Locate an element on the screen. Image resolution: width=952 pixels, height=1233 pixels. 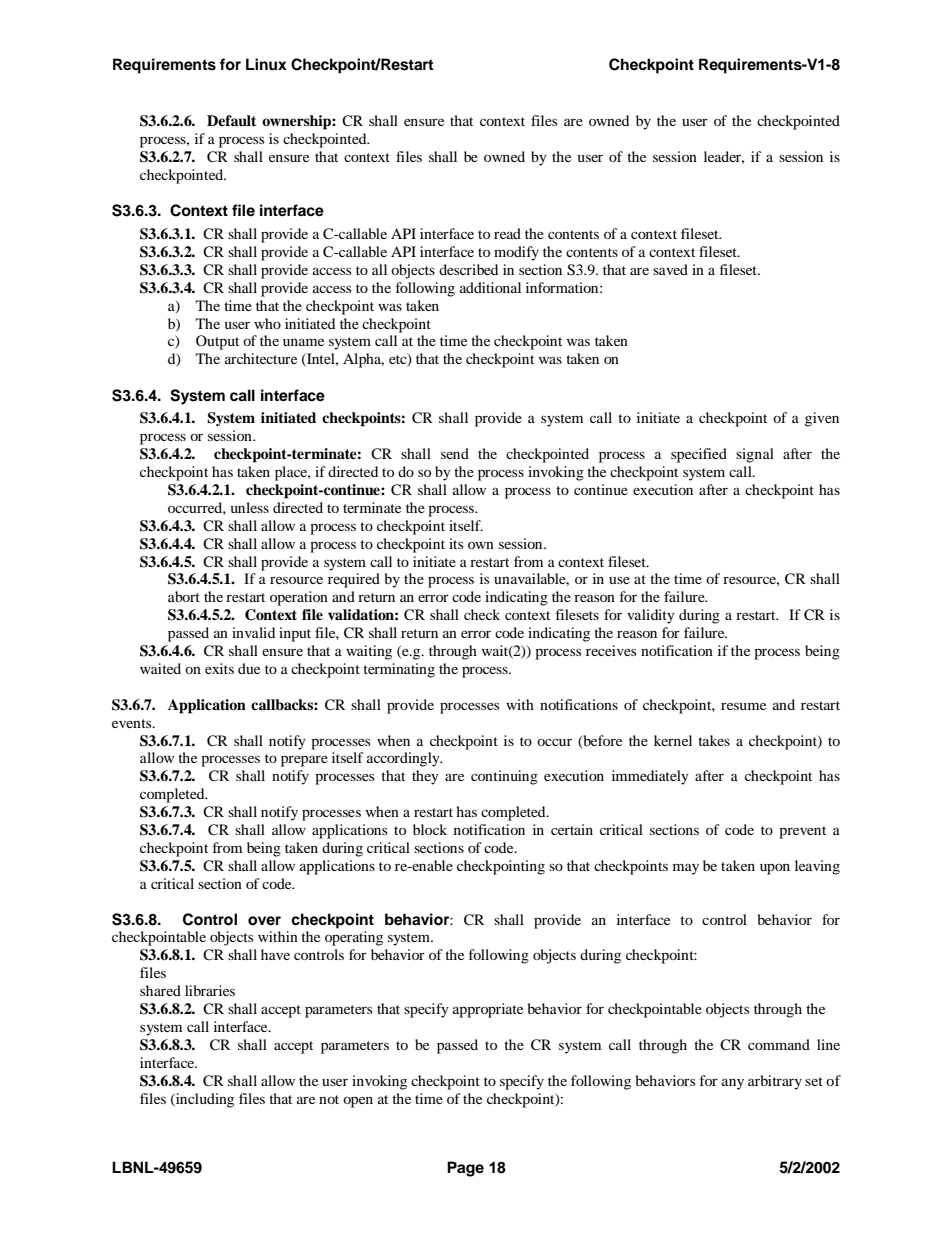
read is located at coordinates (507, 233).
